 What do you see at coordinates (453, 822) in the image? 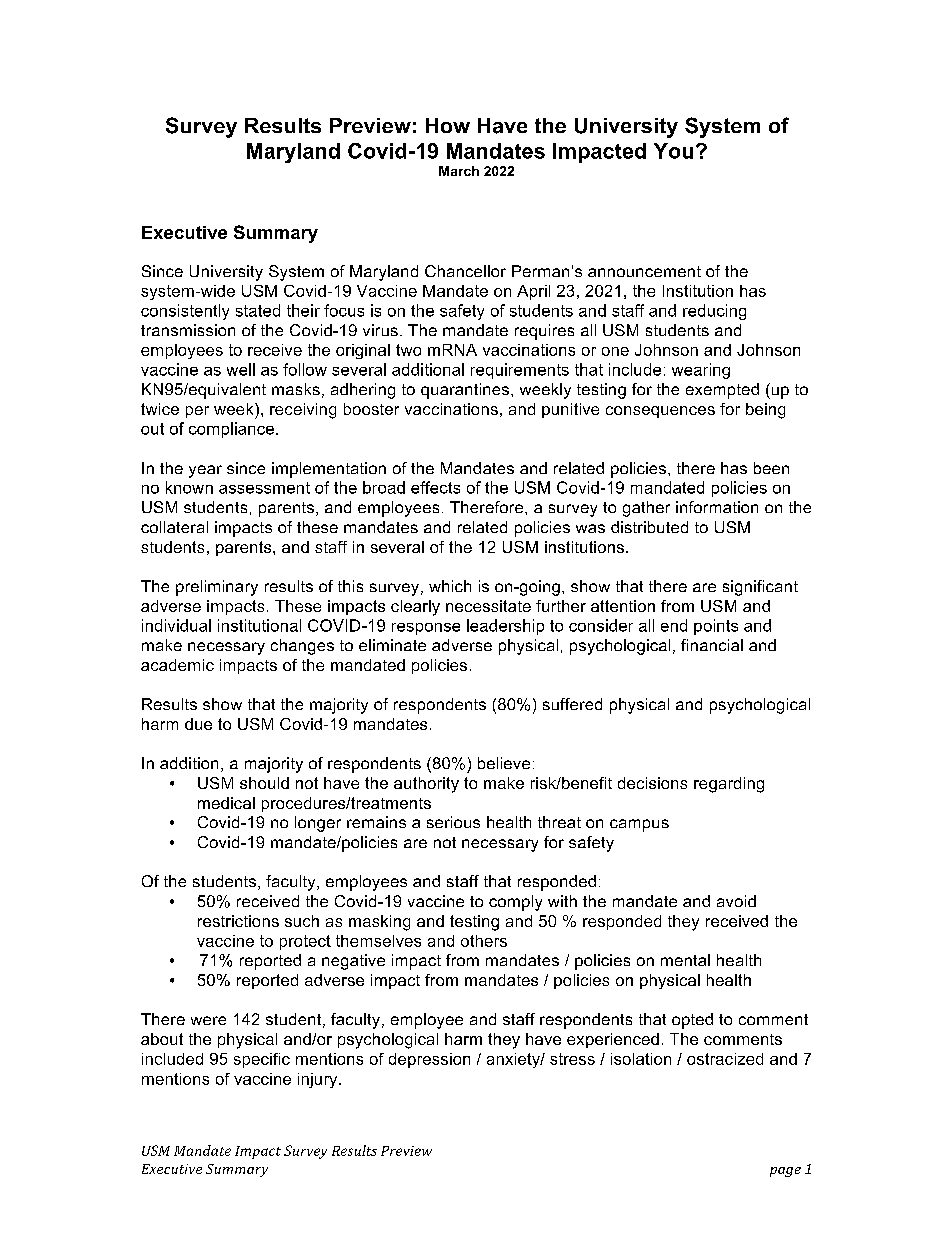
I see `serious` at bounding box center [453, 822].
